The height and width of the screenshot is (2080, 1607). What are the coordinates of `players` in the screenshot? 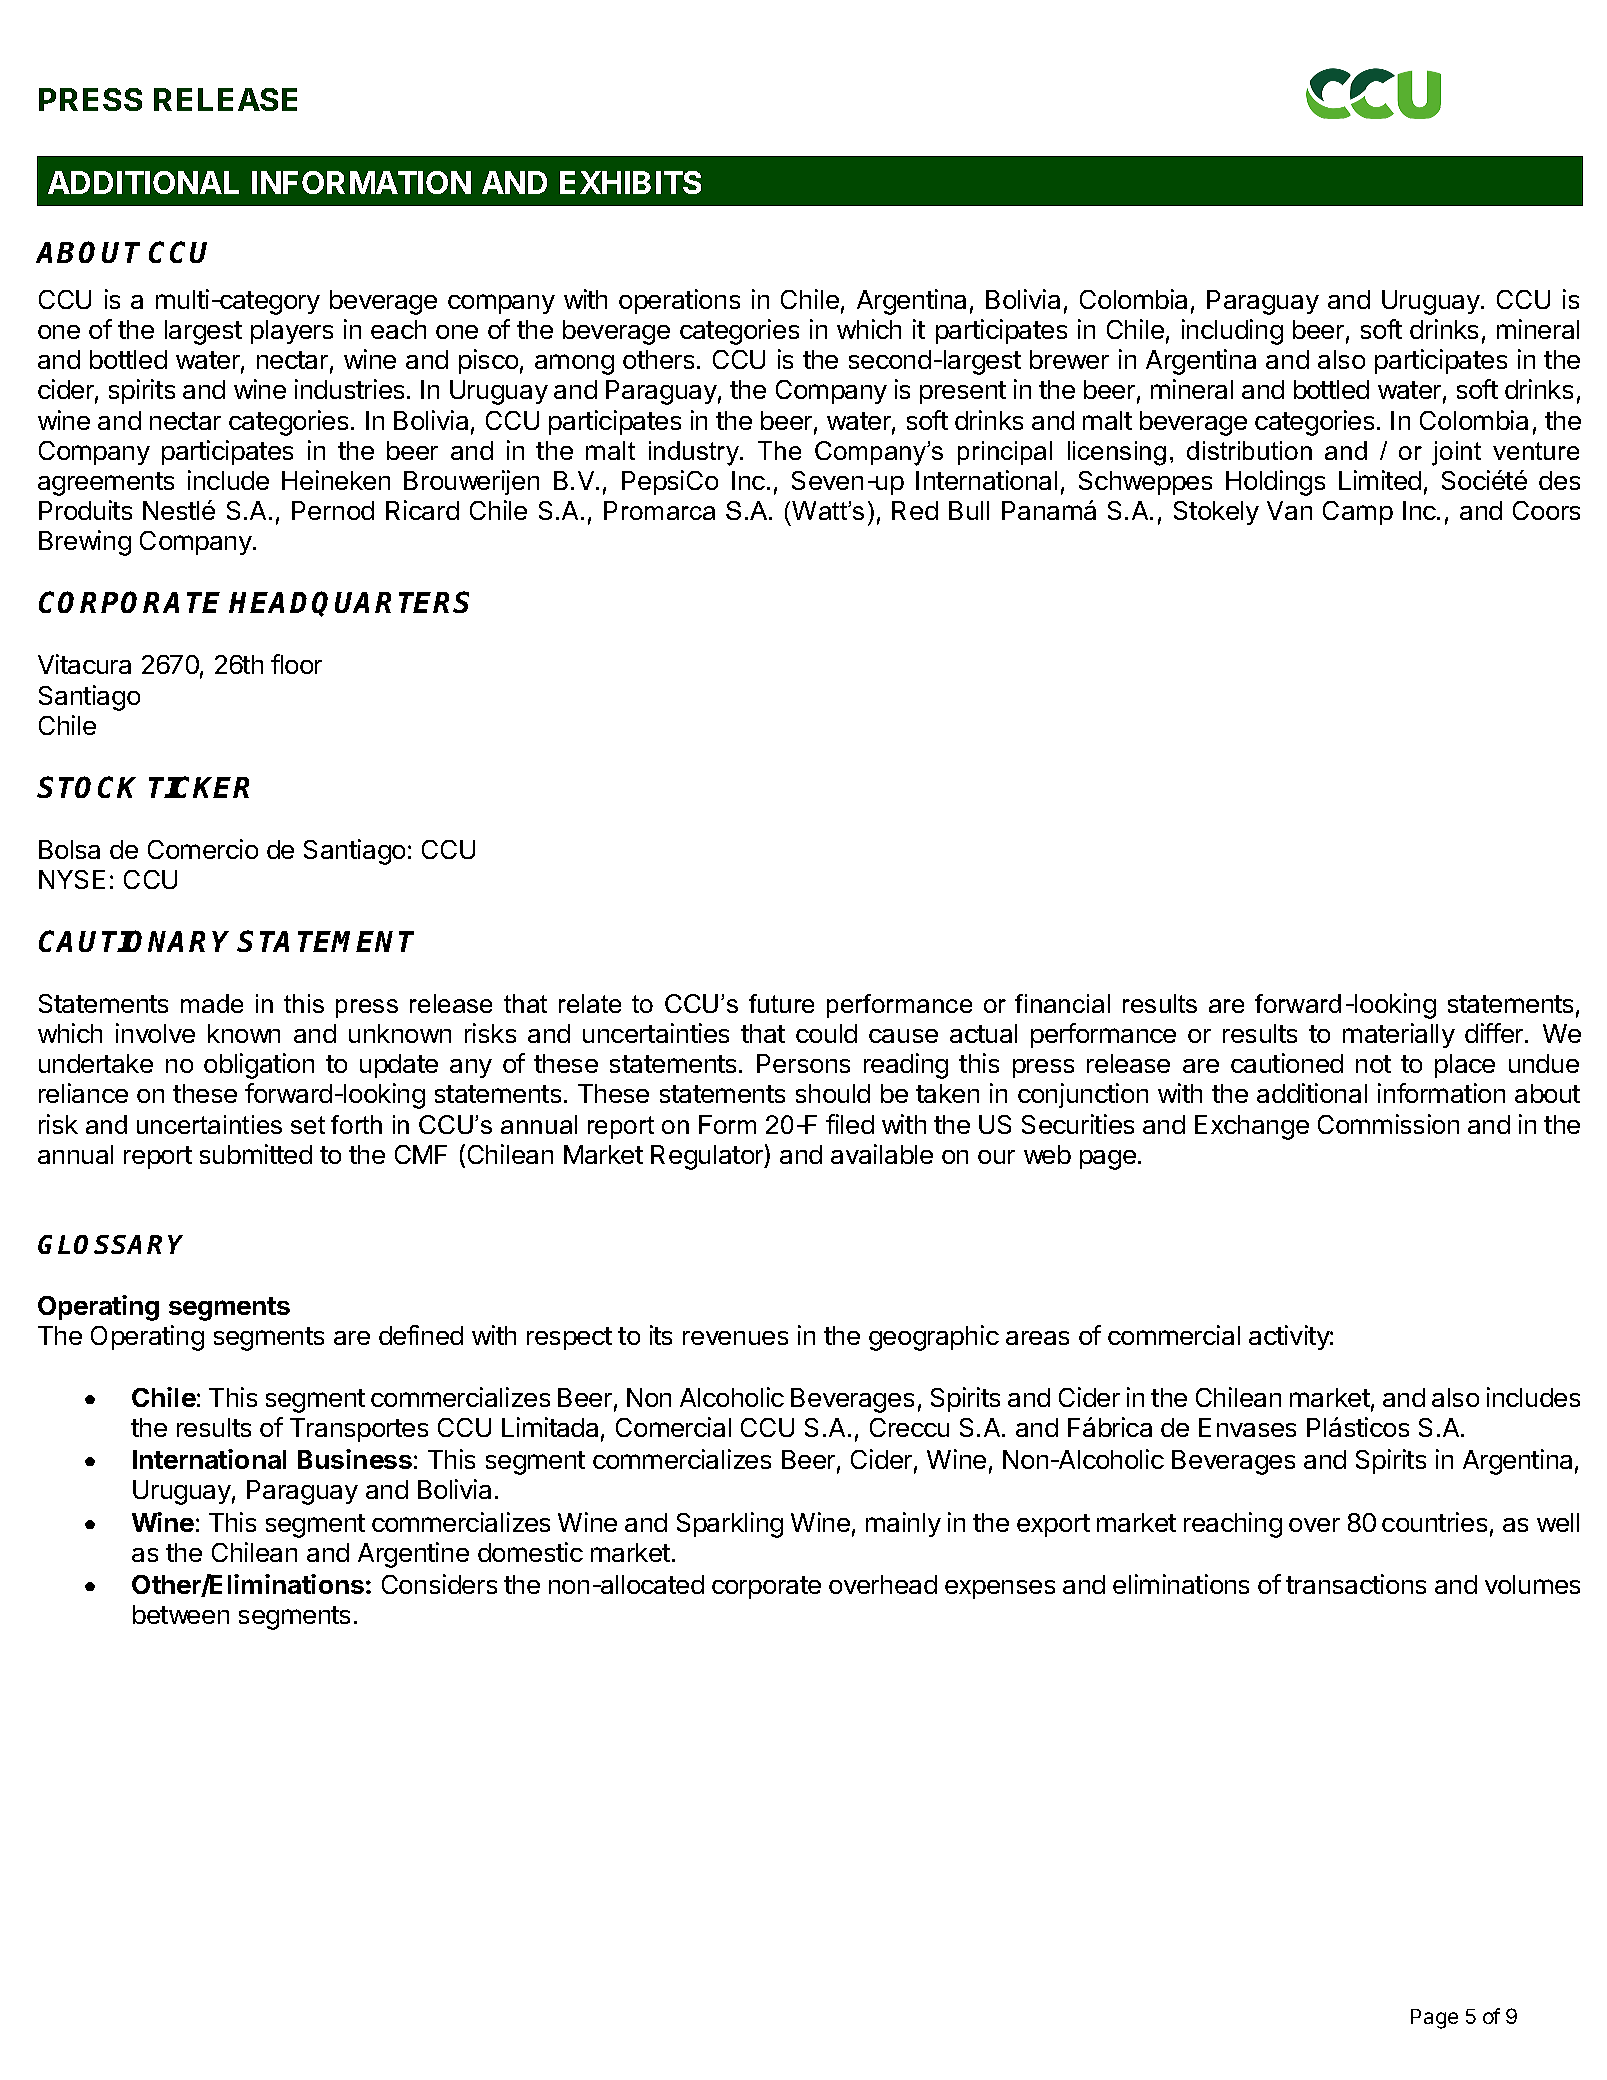 It's located at (292, 332).
